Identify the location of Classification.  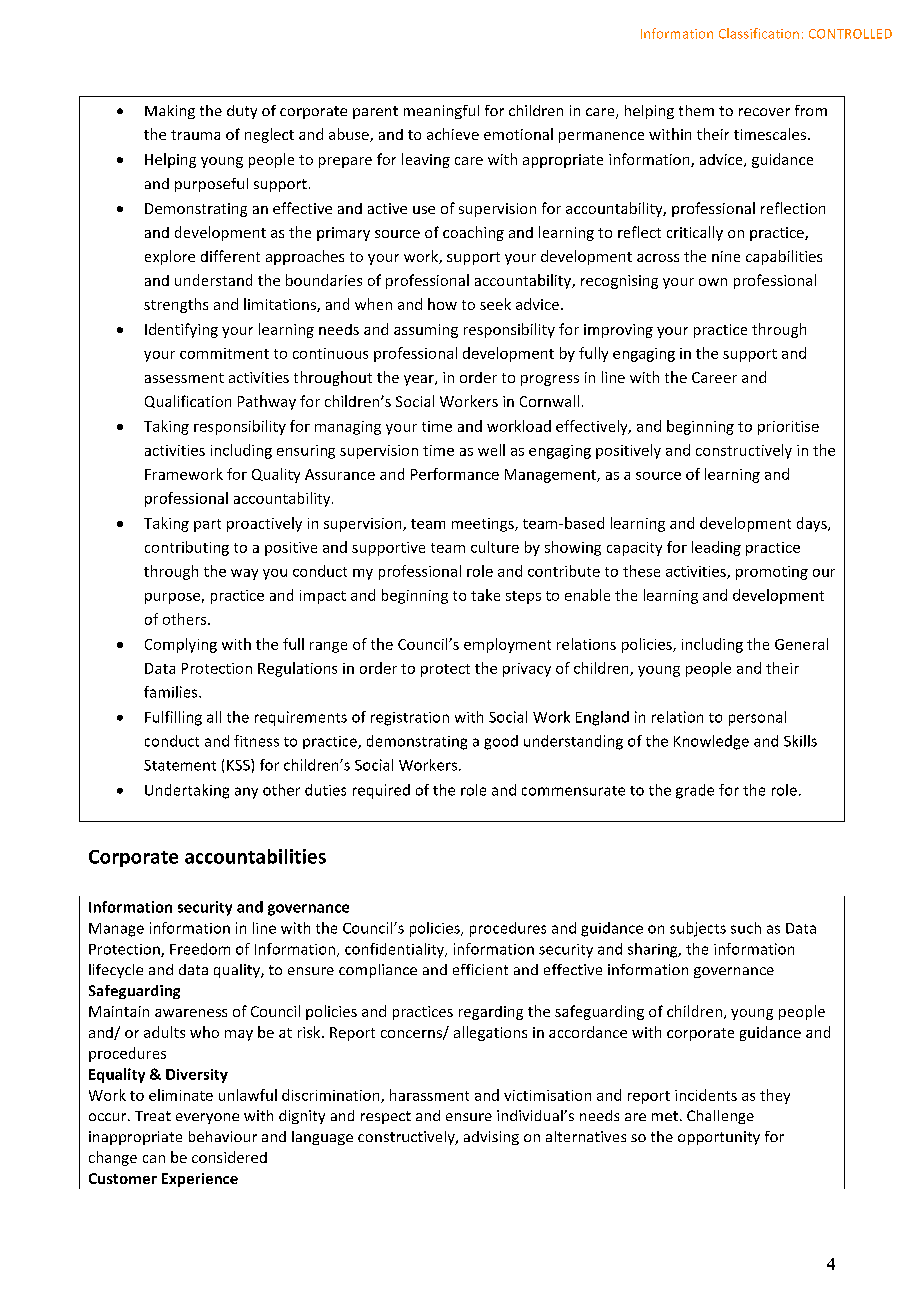
(759, 33).
